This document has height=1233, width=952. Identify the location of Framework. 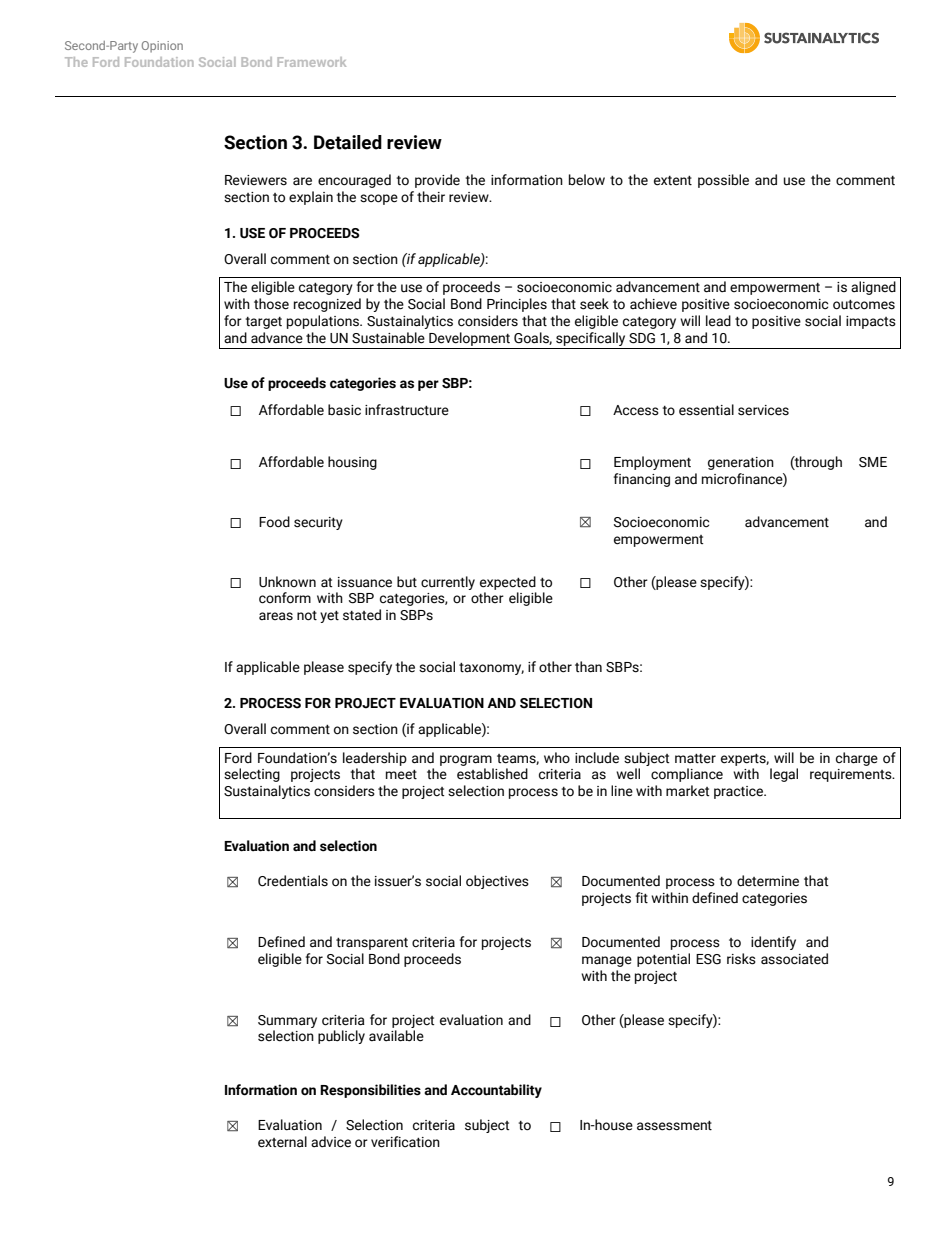
(312, 62).
